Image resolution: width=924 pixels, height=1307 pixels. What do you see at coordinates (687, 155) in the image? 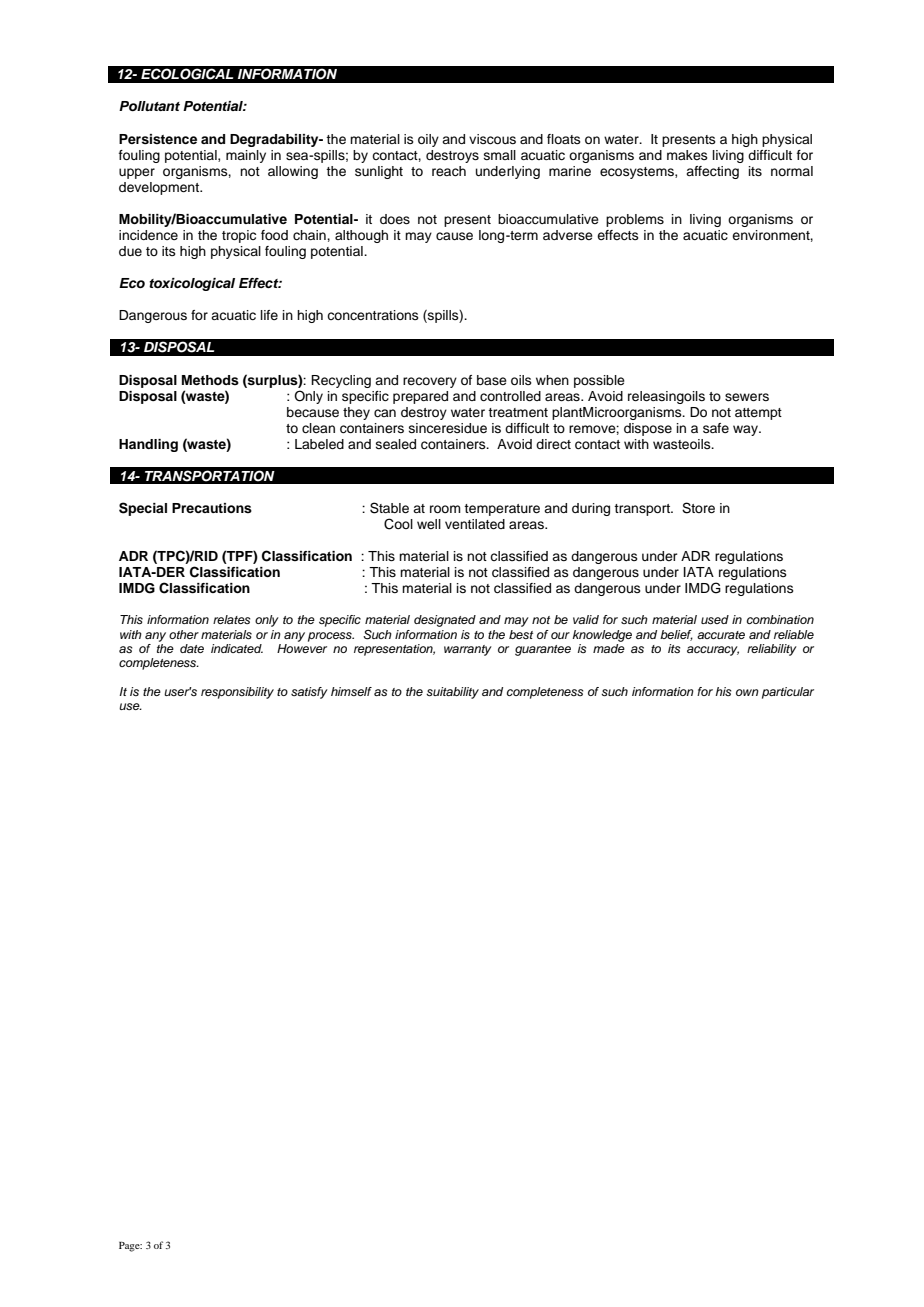
I see `makes` at bounding box center [687, 155].
